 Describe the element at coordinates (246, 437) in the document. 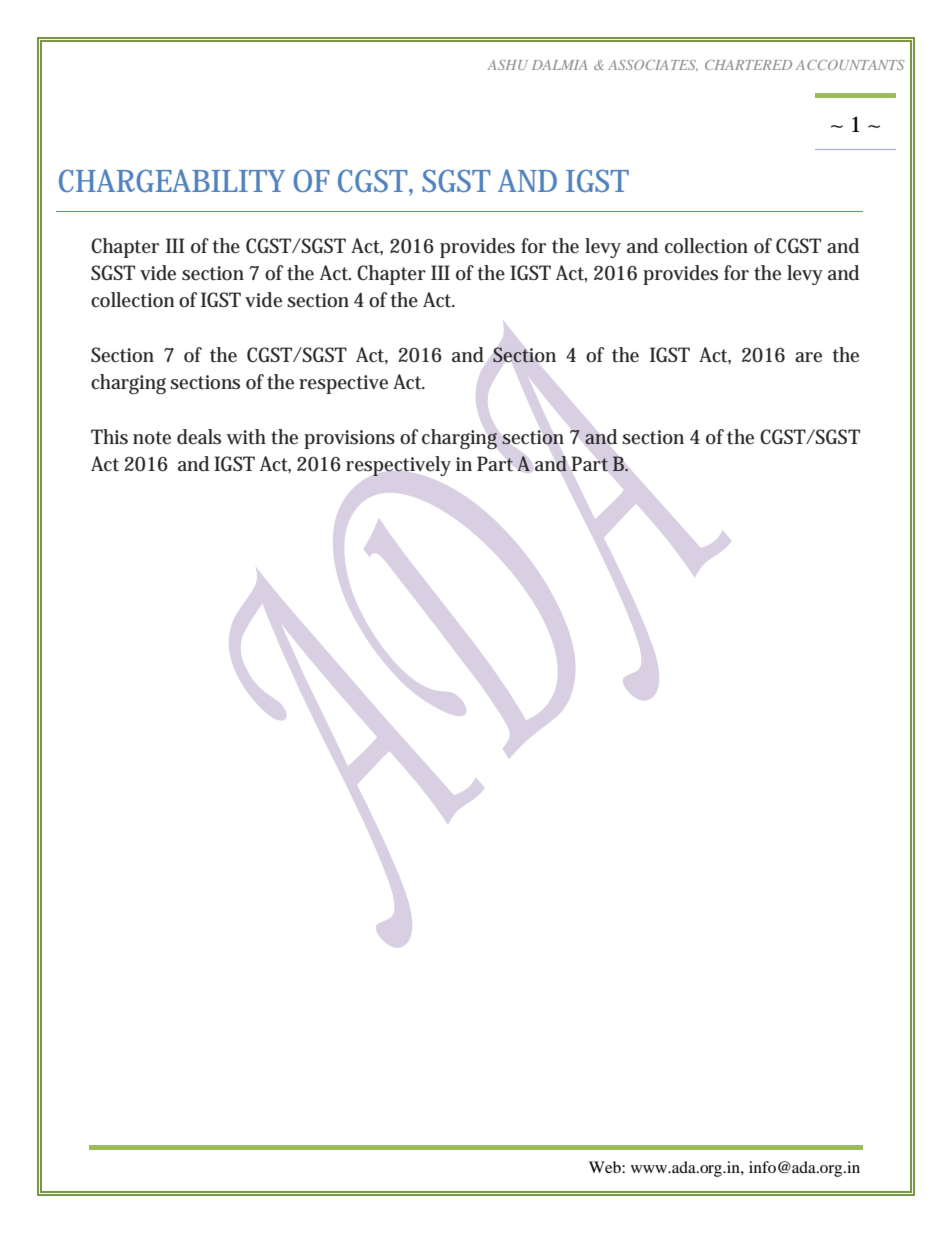

I see `with` at that location.
